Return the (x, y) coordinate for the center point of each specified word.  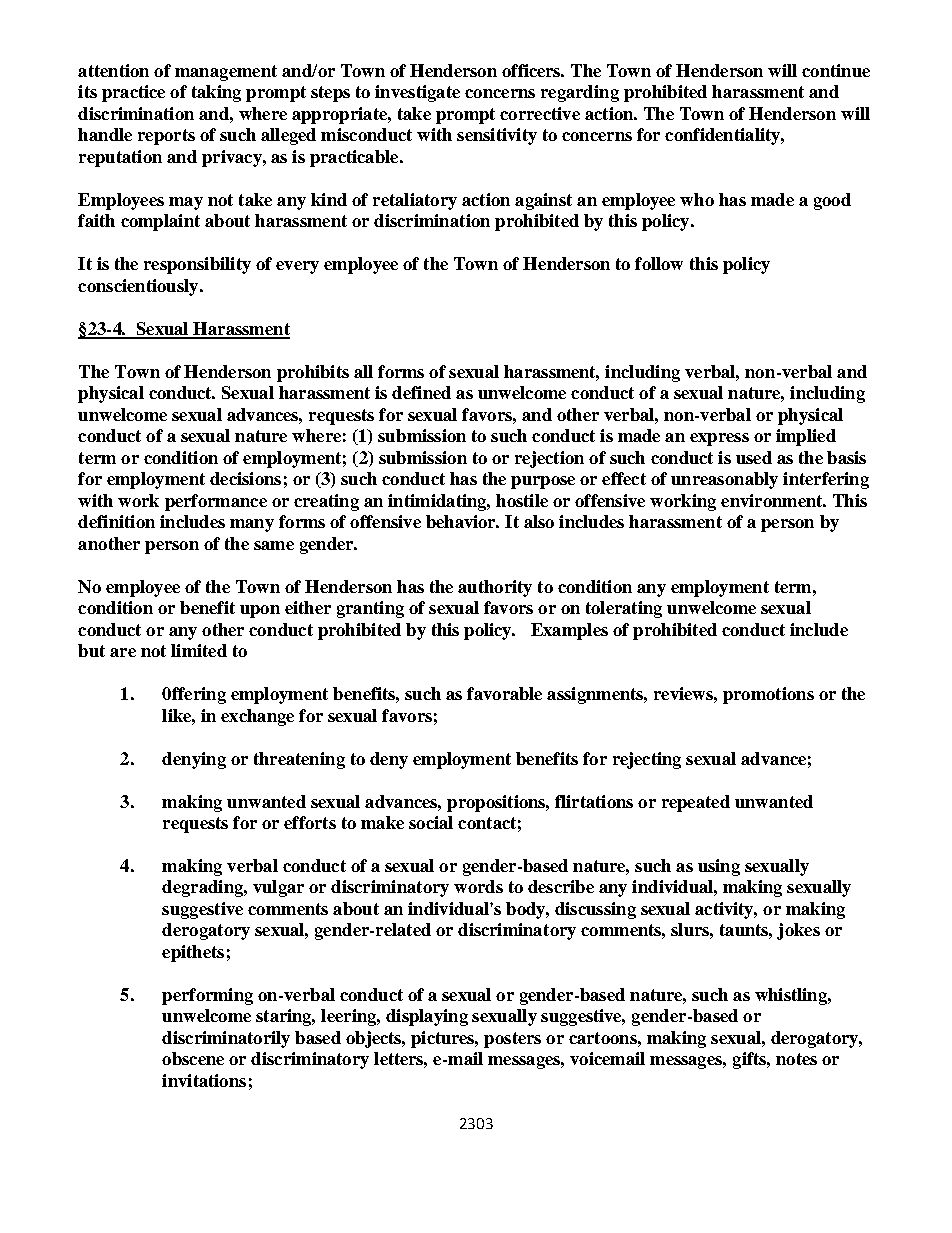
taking (216, 93)
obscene (193, 1058)
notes (796, 1059)
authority (495, 588)
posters (512, 1040)
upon (260, 611)
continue (836, 70)
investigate (417, 93)
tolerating (624, 609)
